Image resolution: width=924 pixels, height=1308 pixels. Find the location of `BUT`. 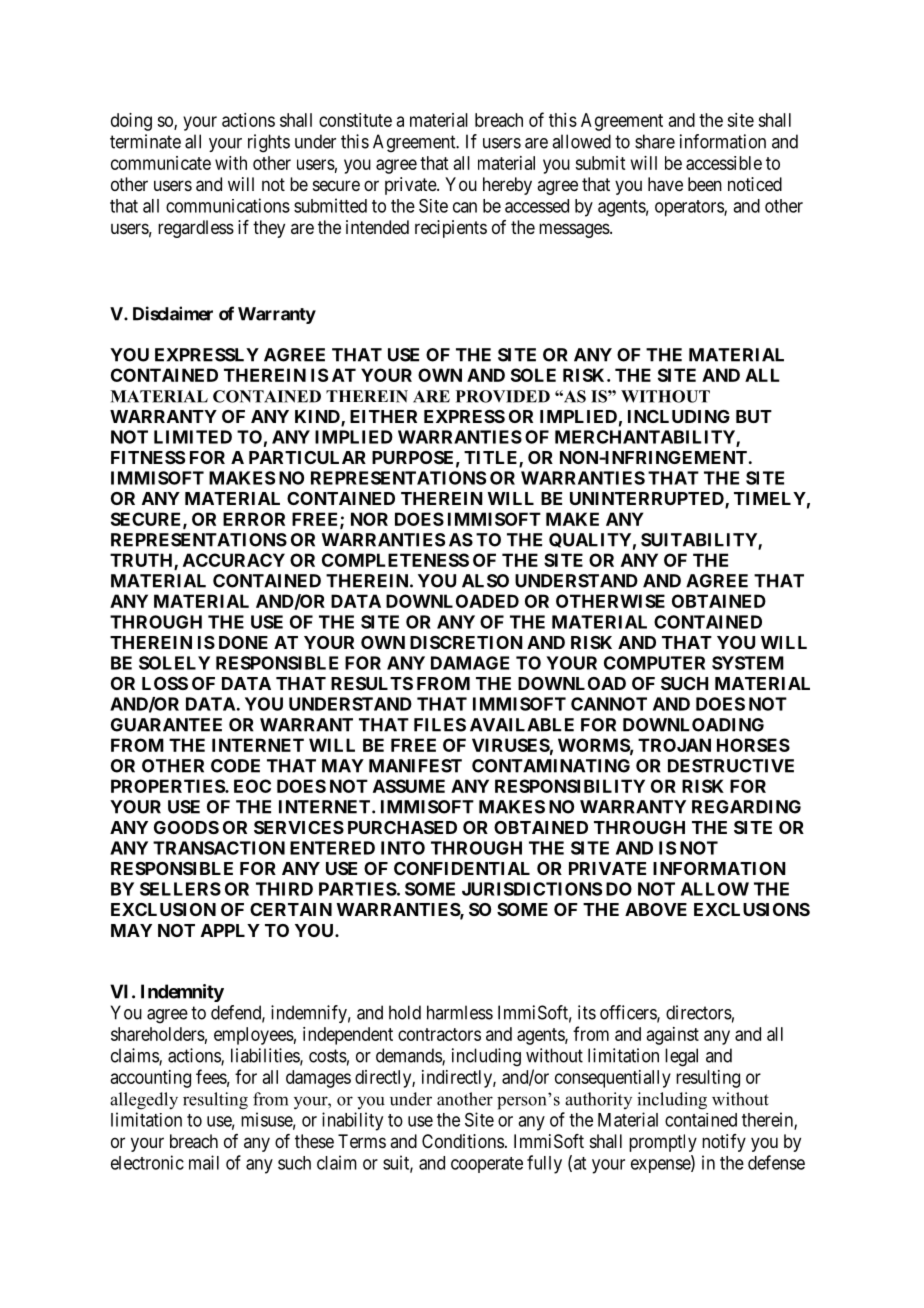

BUT is located at coordinates (754, 416).
